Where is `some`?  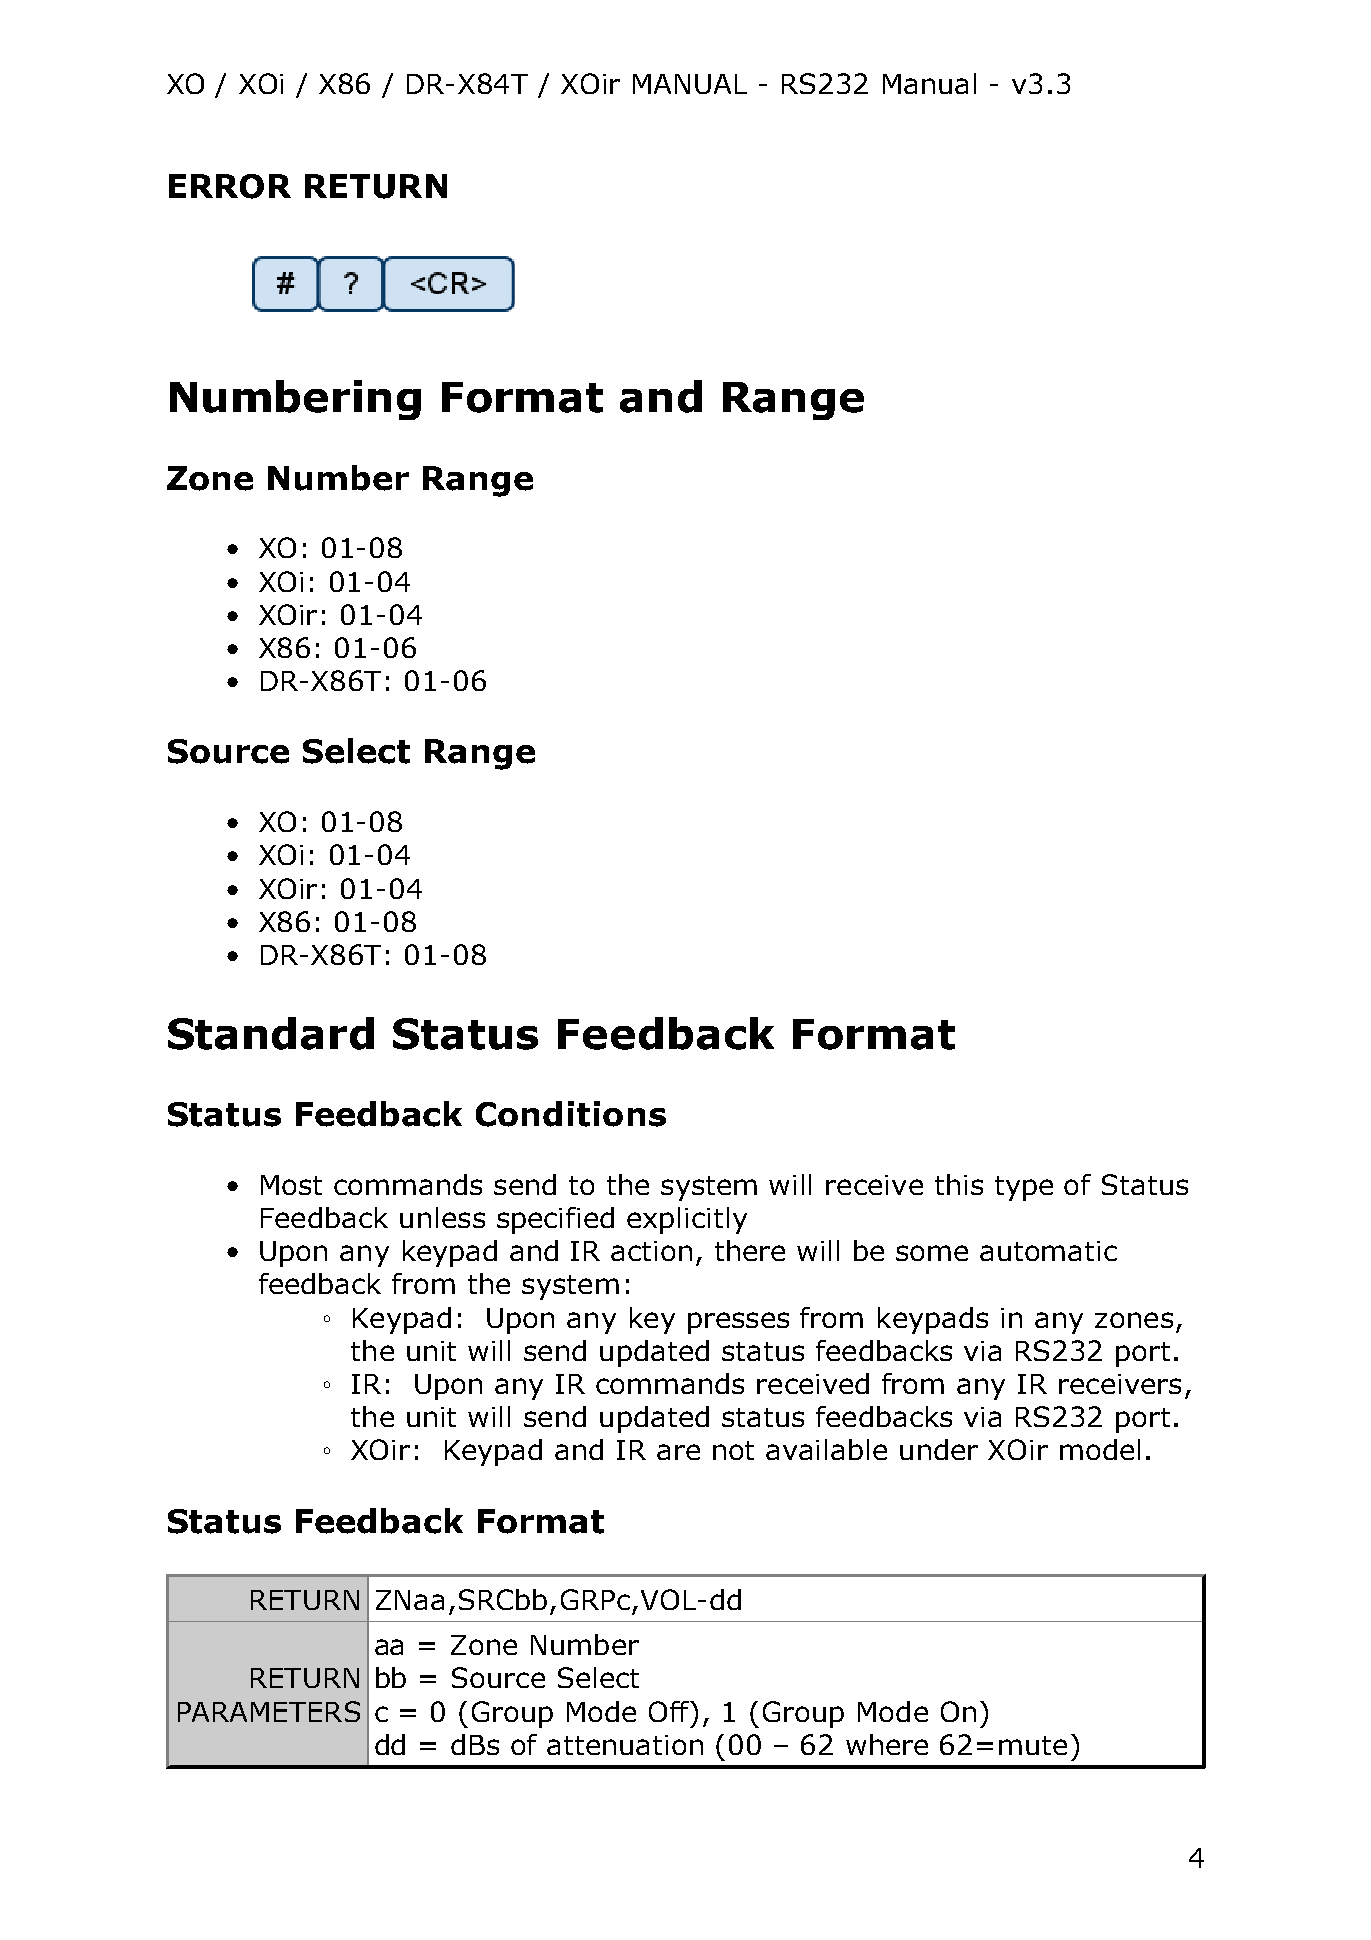 some is located at coordinates (932, 1253).
